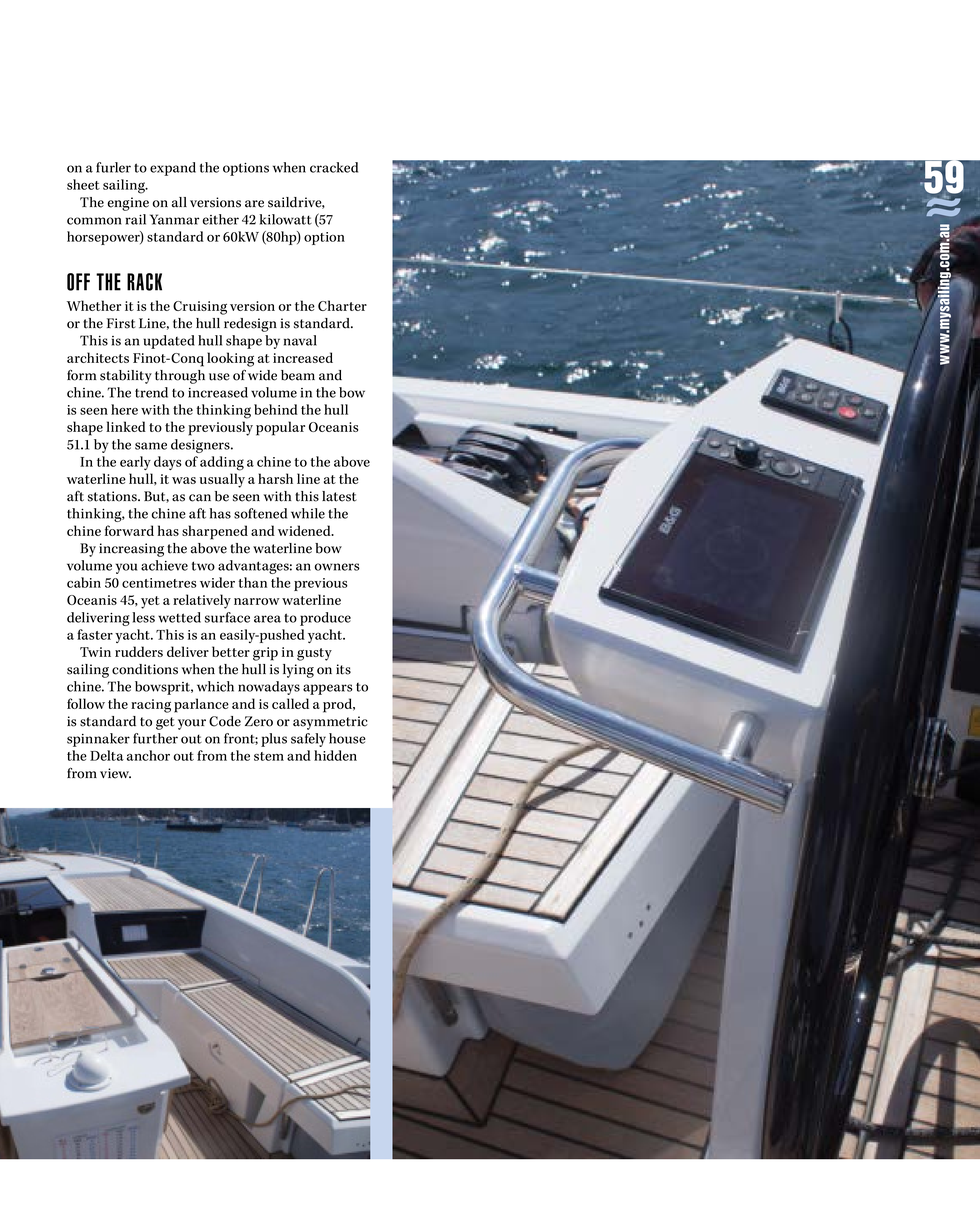 The image size is (980, 1226). I want to click on Delta, so click(107, 755).
